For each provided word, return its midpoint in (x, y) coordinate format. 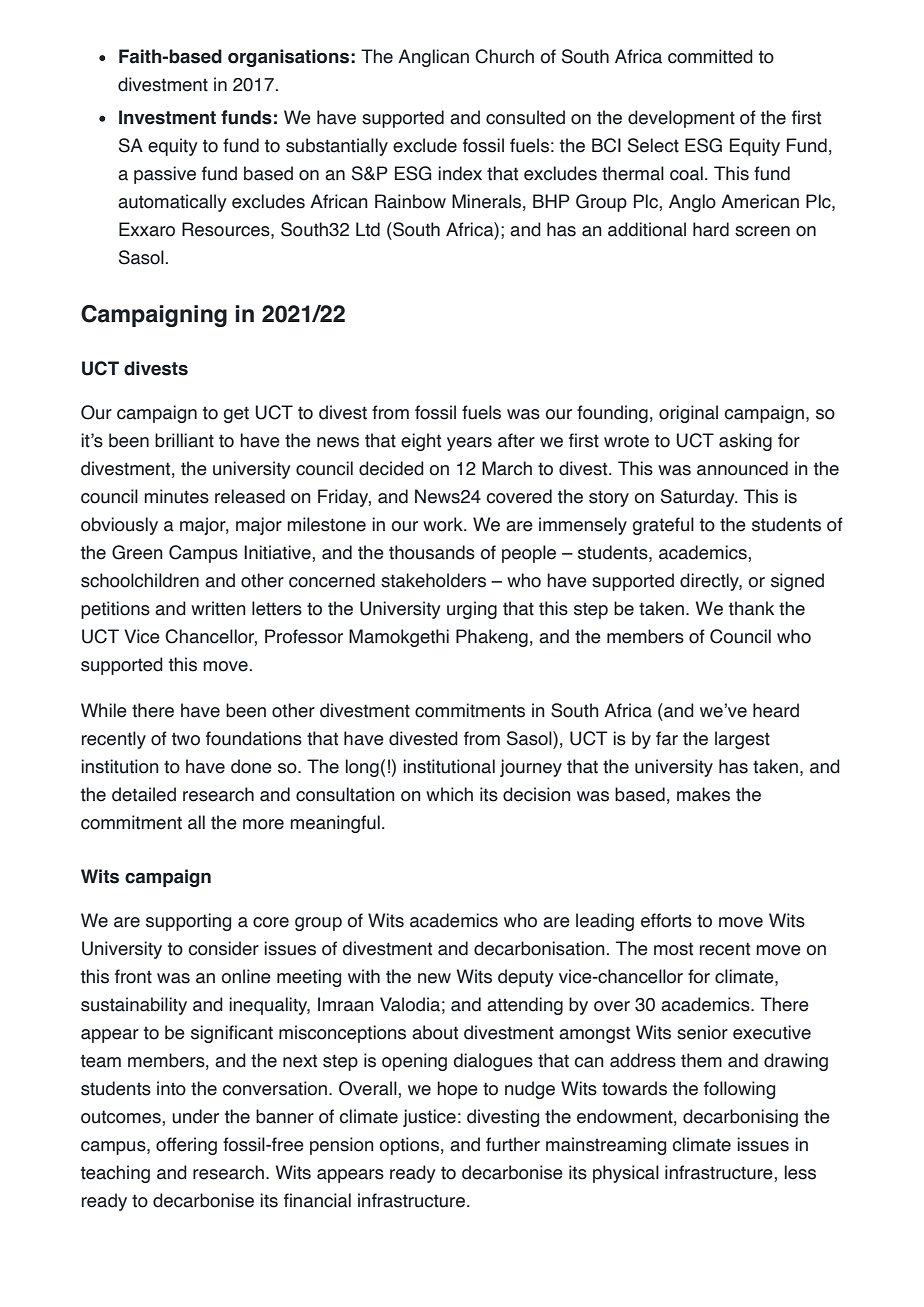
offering (186, 1146)
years (469, 444)
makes (703, 794)
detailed (144, 794)
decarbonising (740, 1118)
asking (745, 442)
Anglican (433, 58)
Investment (167, 117)
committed (710, 56)
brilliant (184, 440)
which (449, 794)
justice (429, 1118)
